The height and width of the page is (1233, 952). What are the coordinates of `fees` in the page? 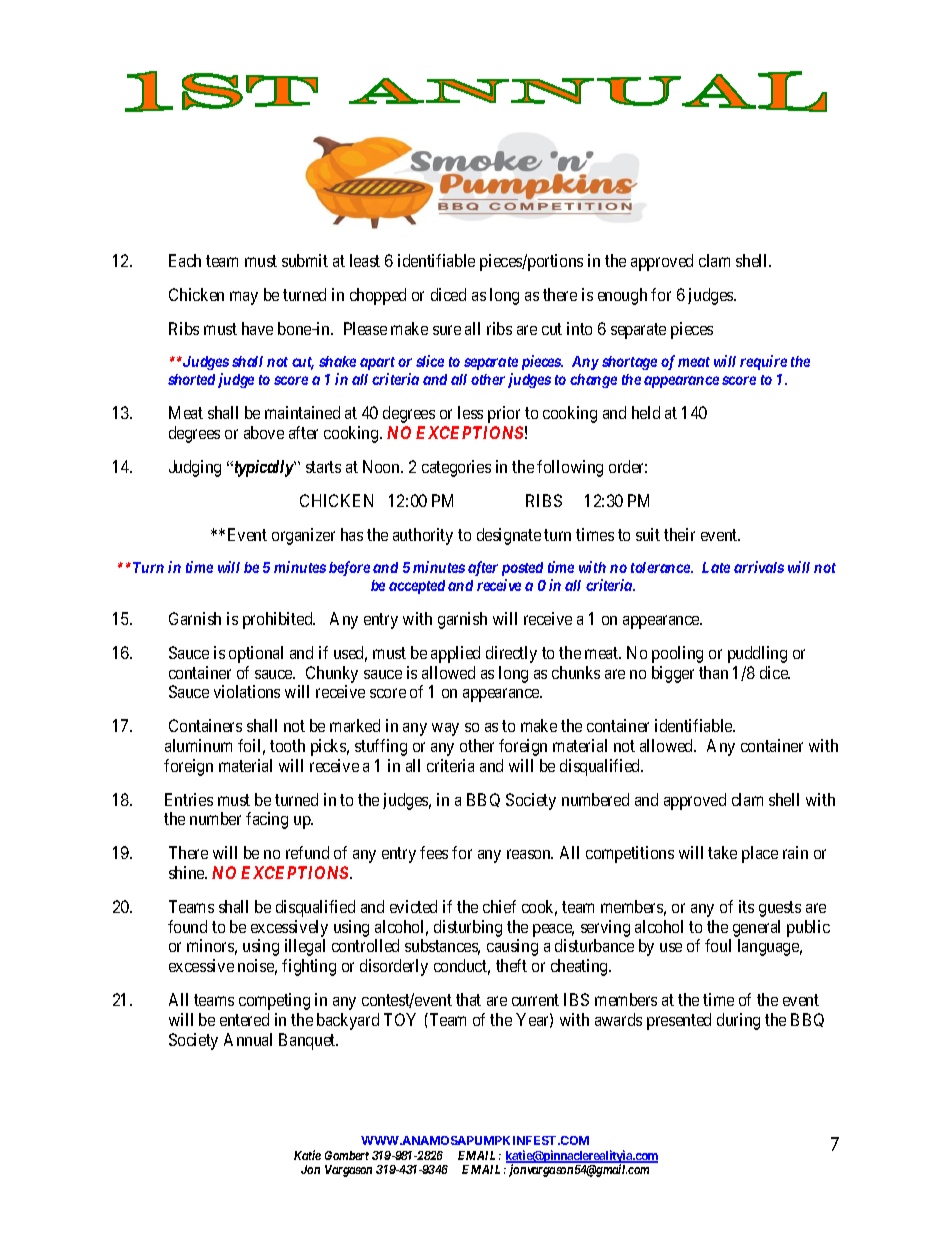 It's located at (434, 852).
